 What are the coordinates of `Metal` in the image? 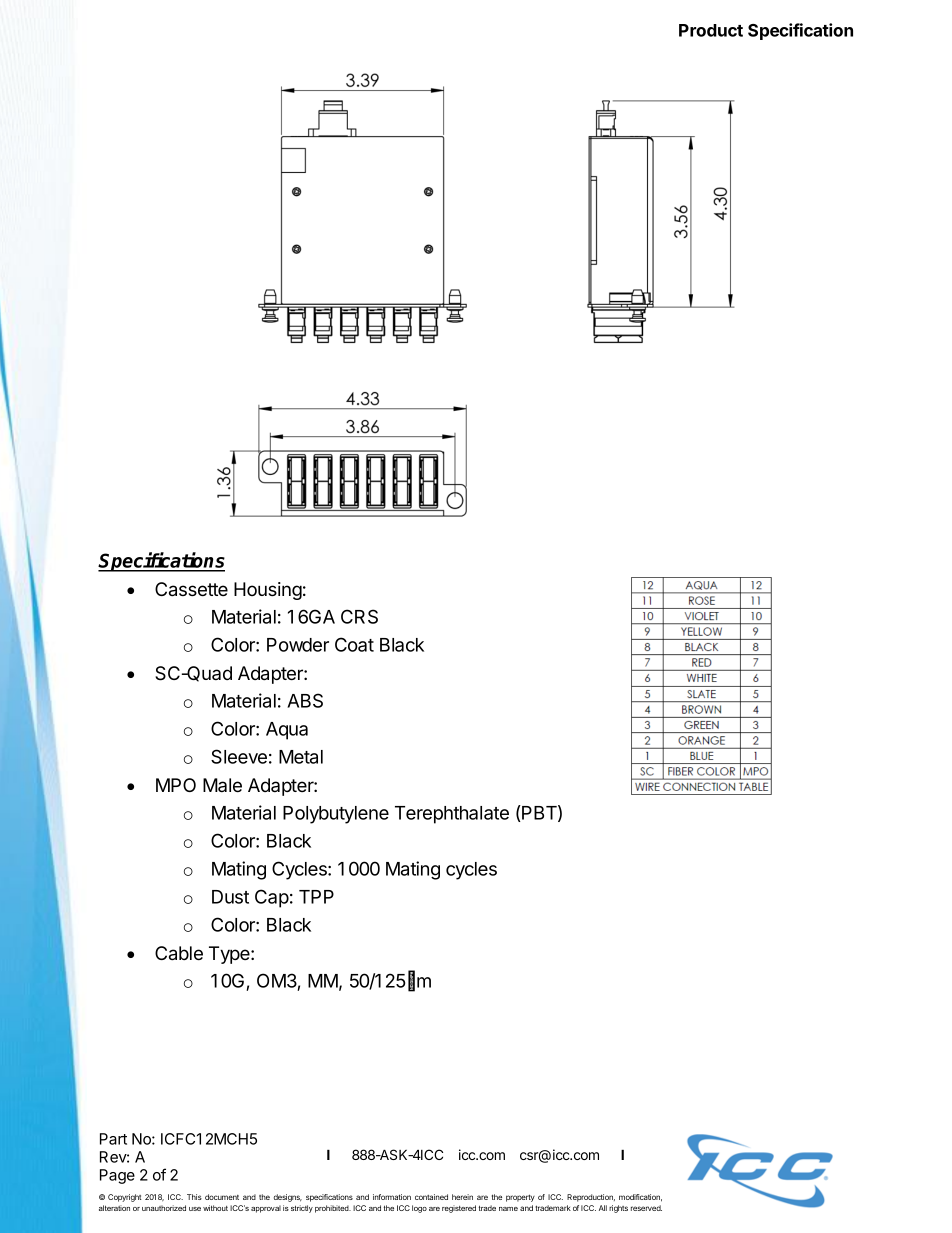 It's located at (301, 757).
